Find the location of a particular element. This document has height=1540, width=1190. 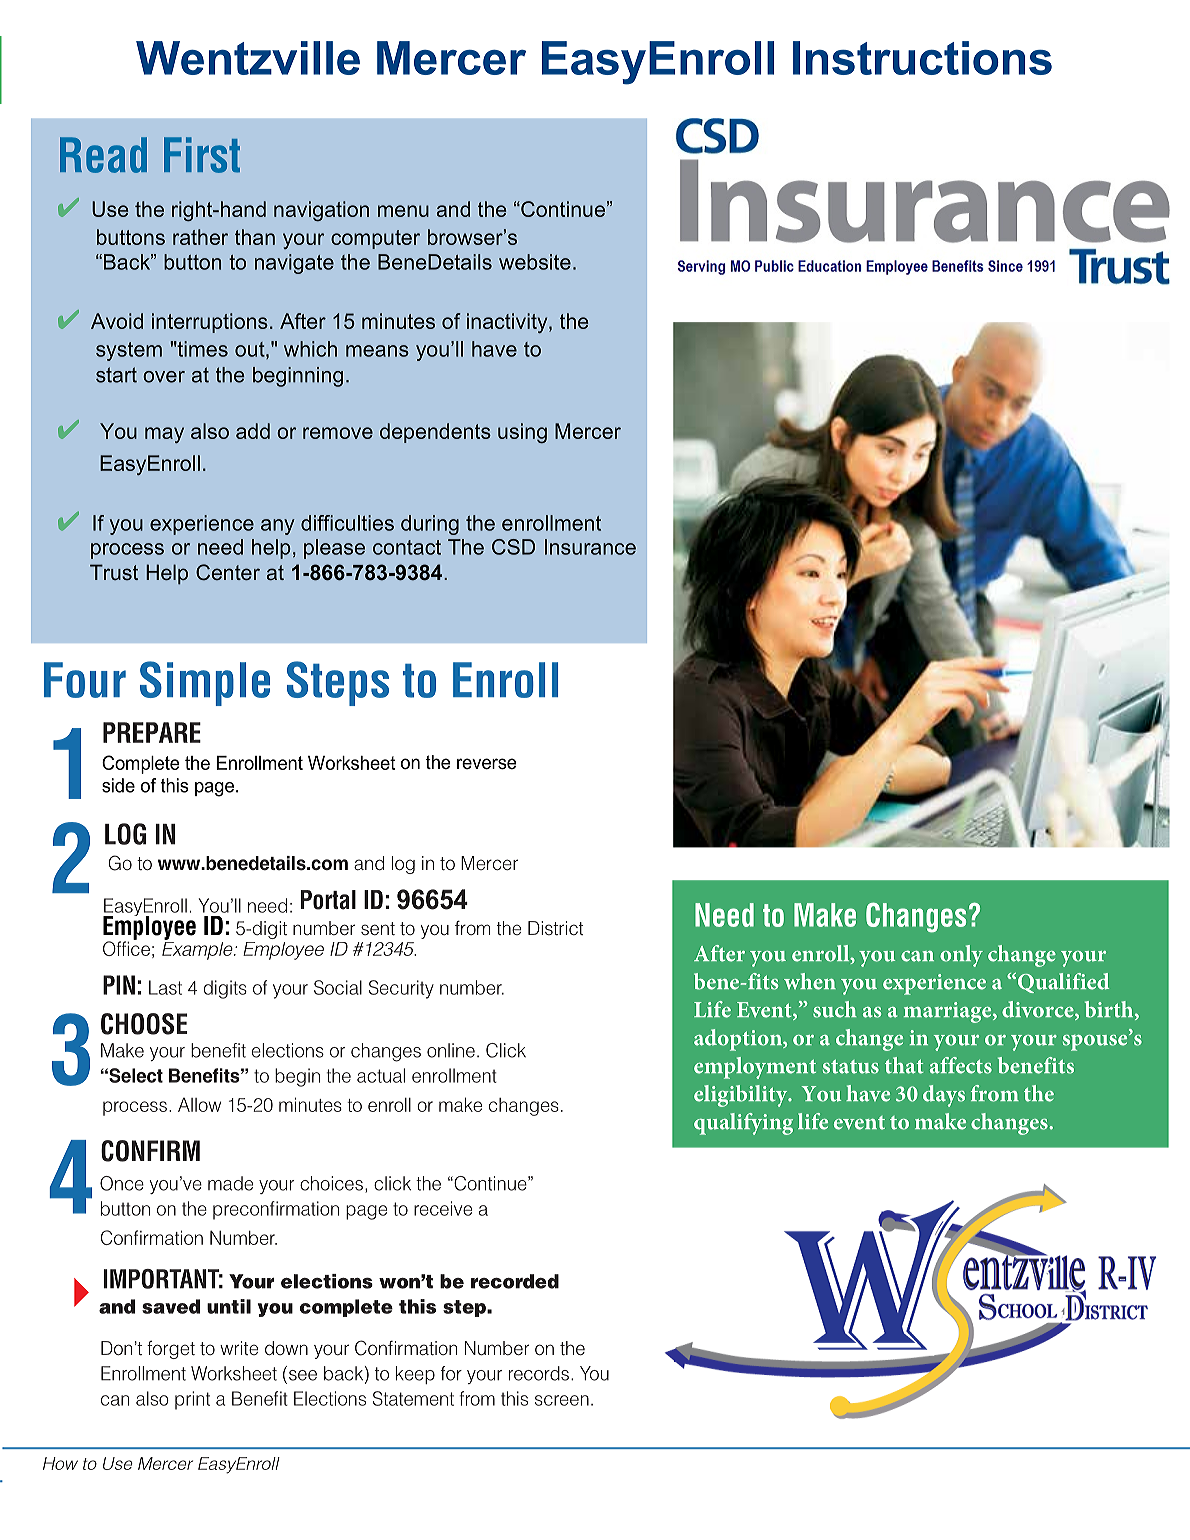

print is located at coordinates (192, 1400).
